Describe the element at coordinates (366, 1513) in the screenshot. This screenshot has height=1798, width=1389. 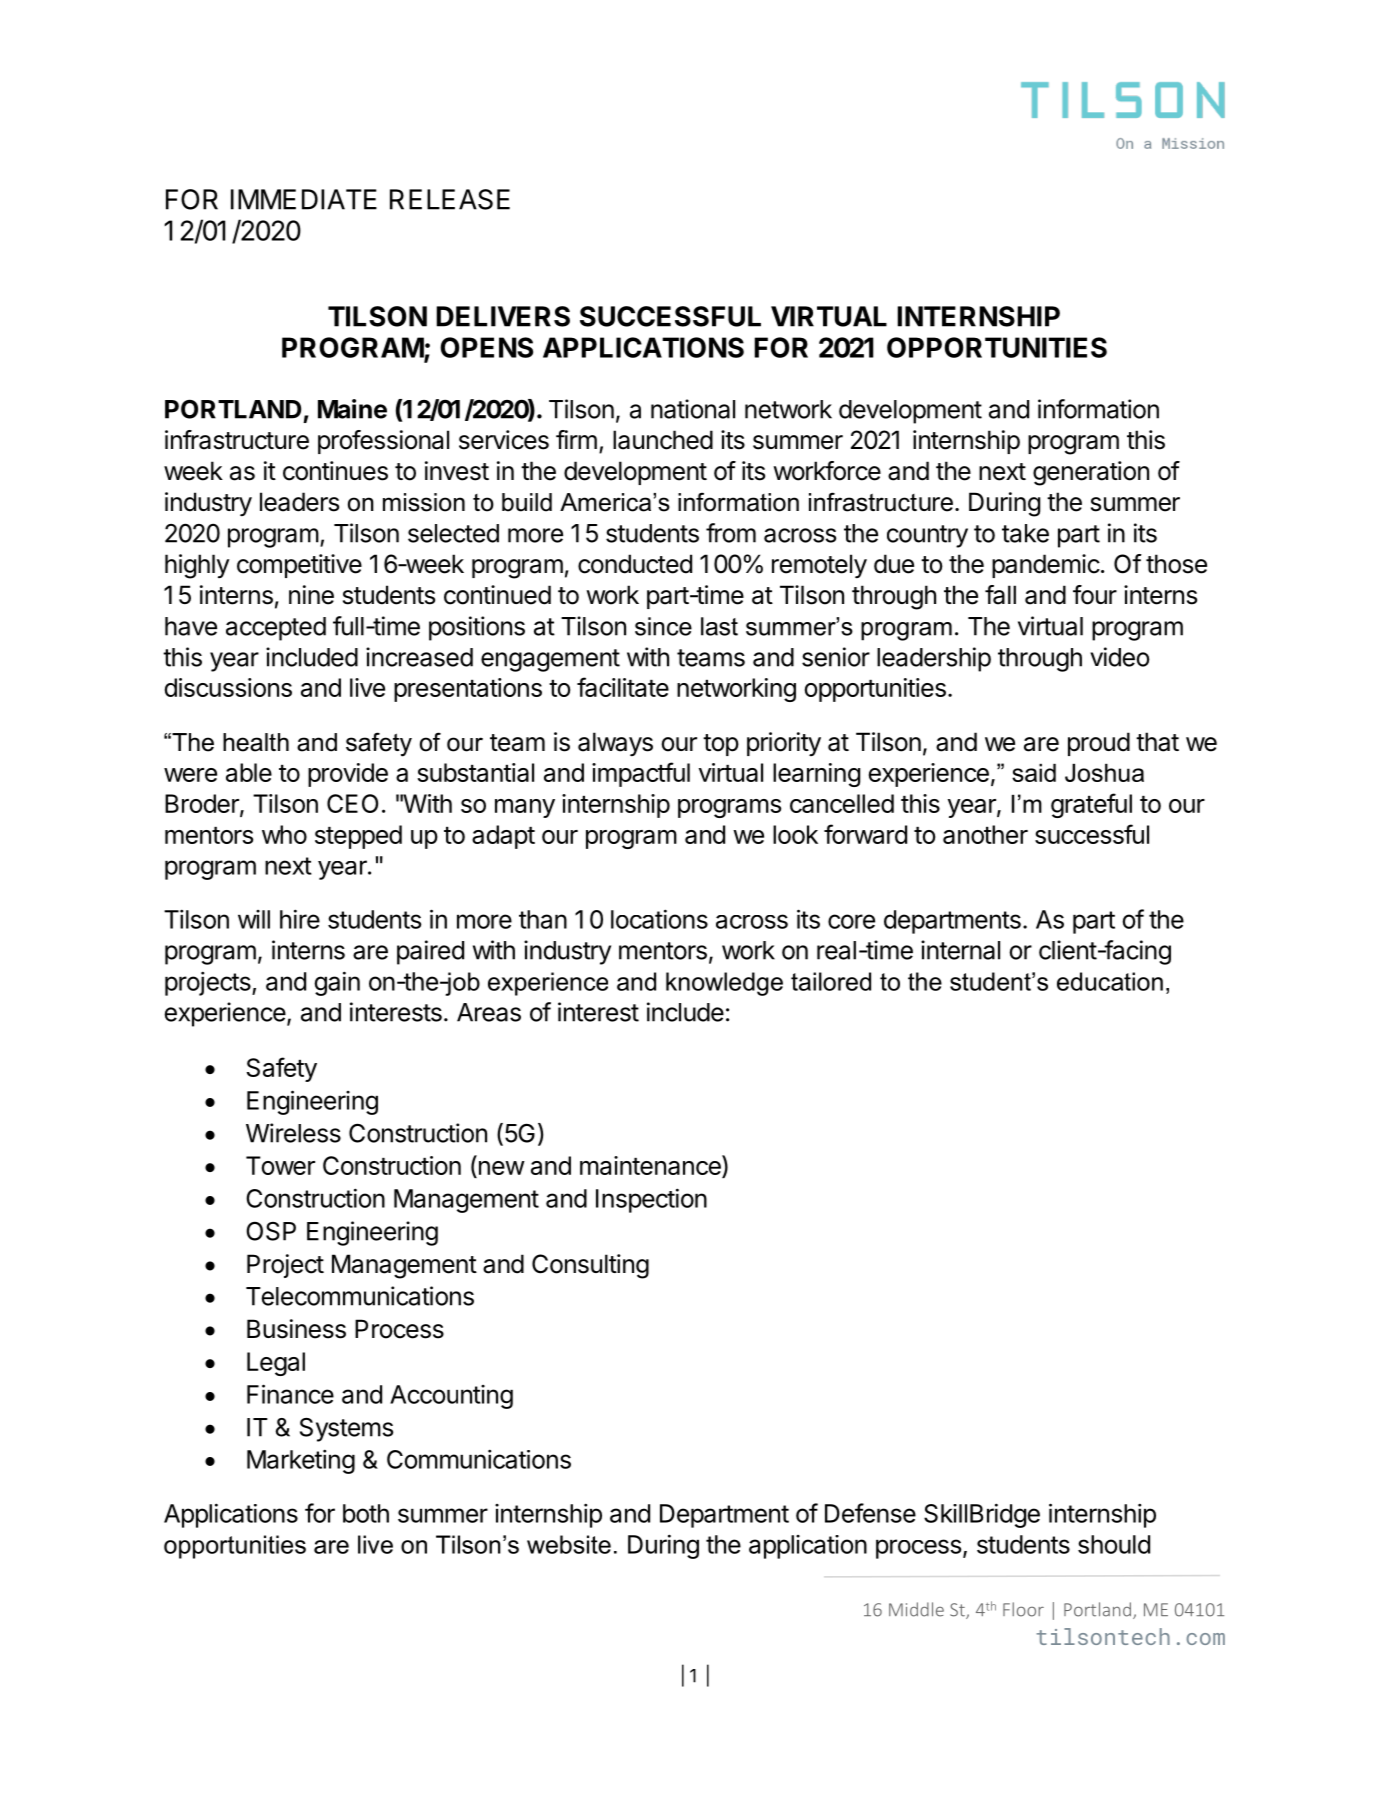
I see `both` at that location.
